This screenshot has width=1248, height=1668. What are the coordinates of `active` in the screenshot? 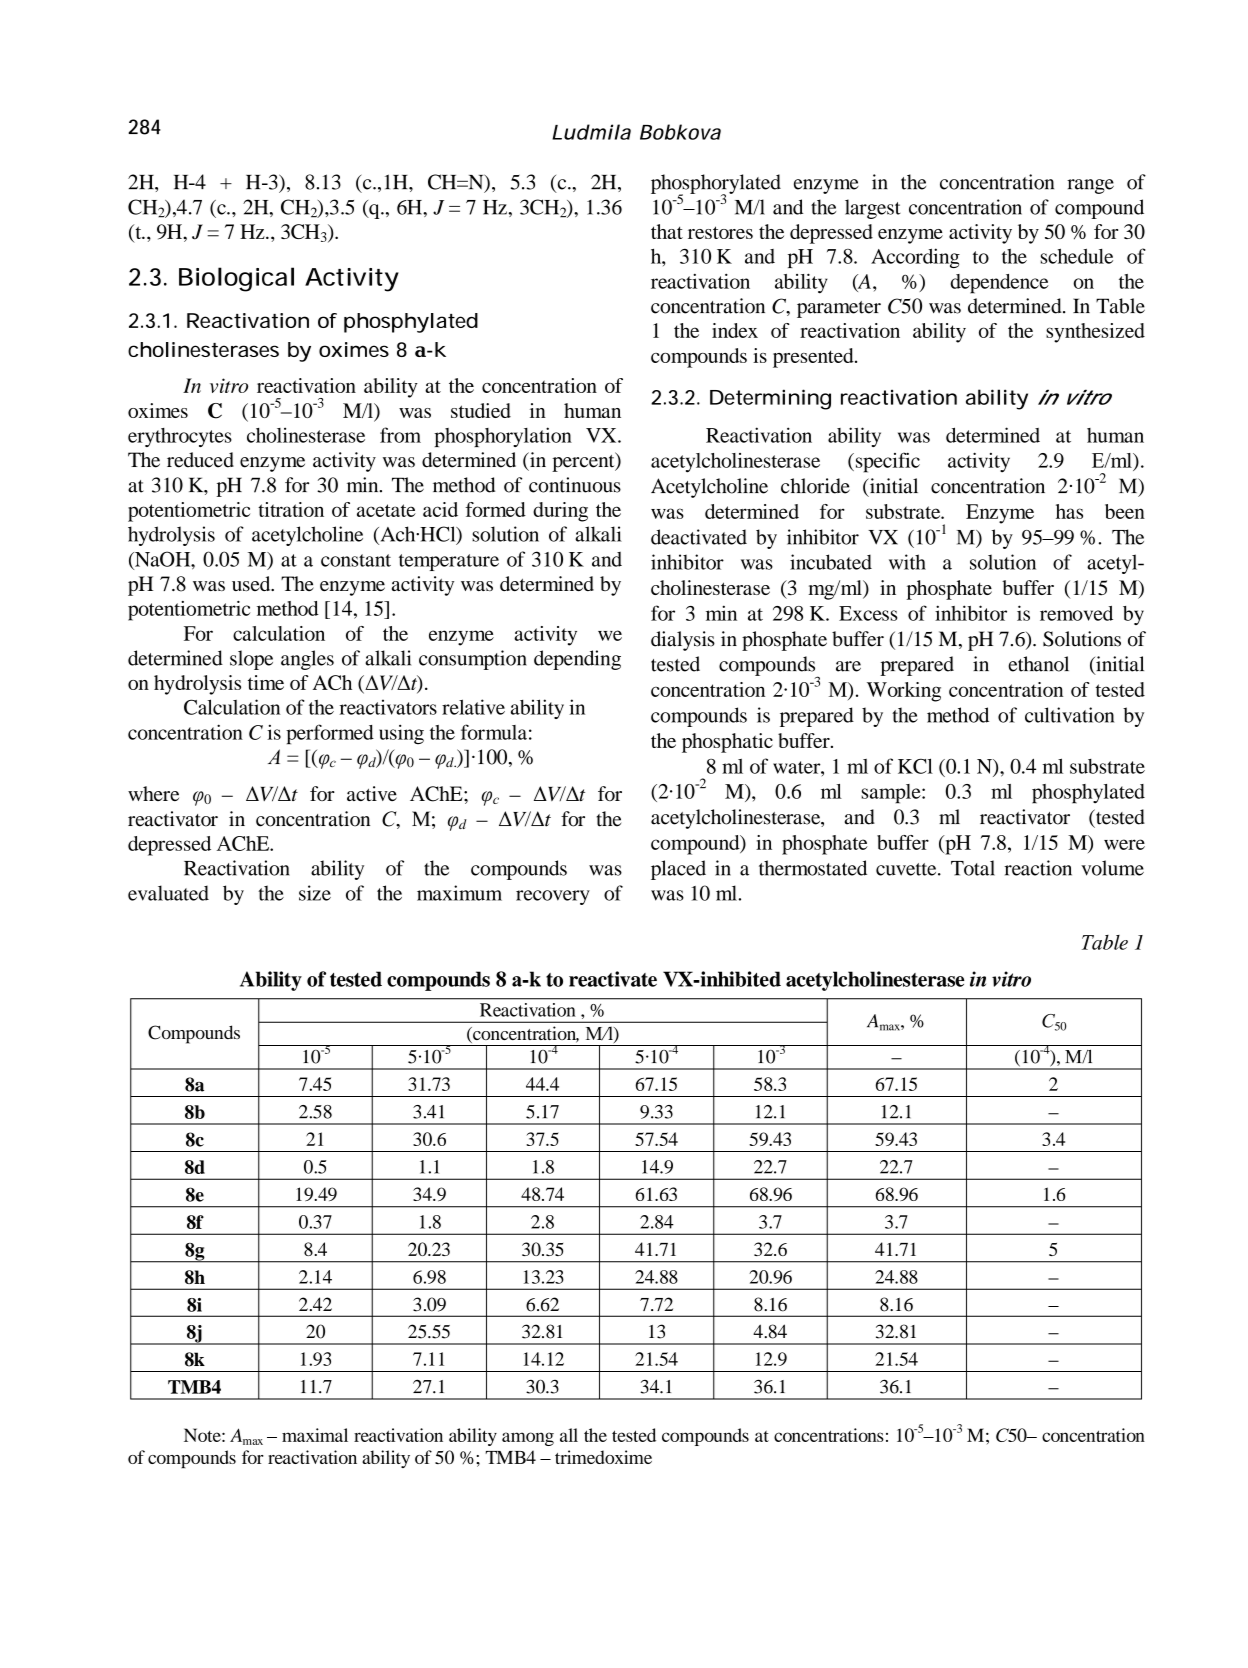 It's located at (372, 793).
